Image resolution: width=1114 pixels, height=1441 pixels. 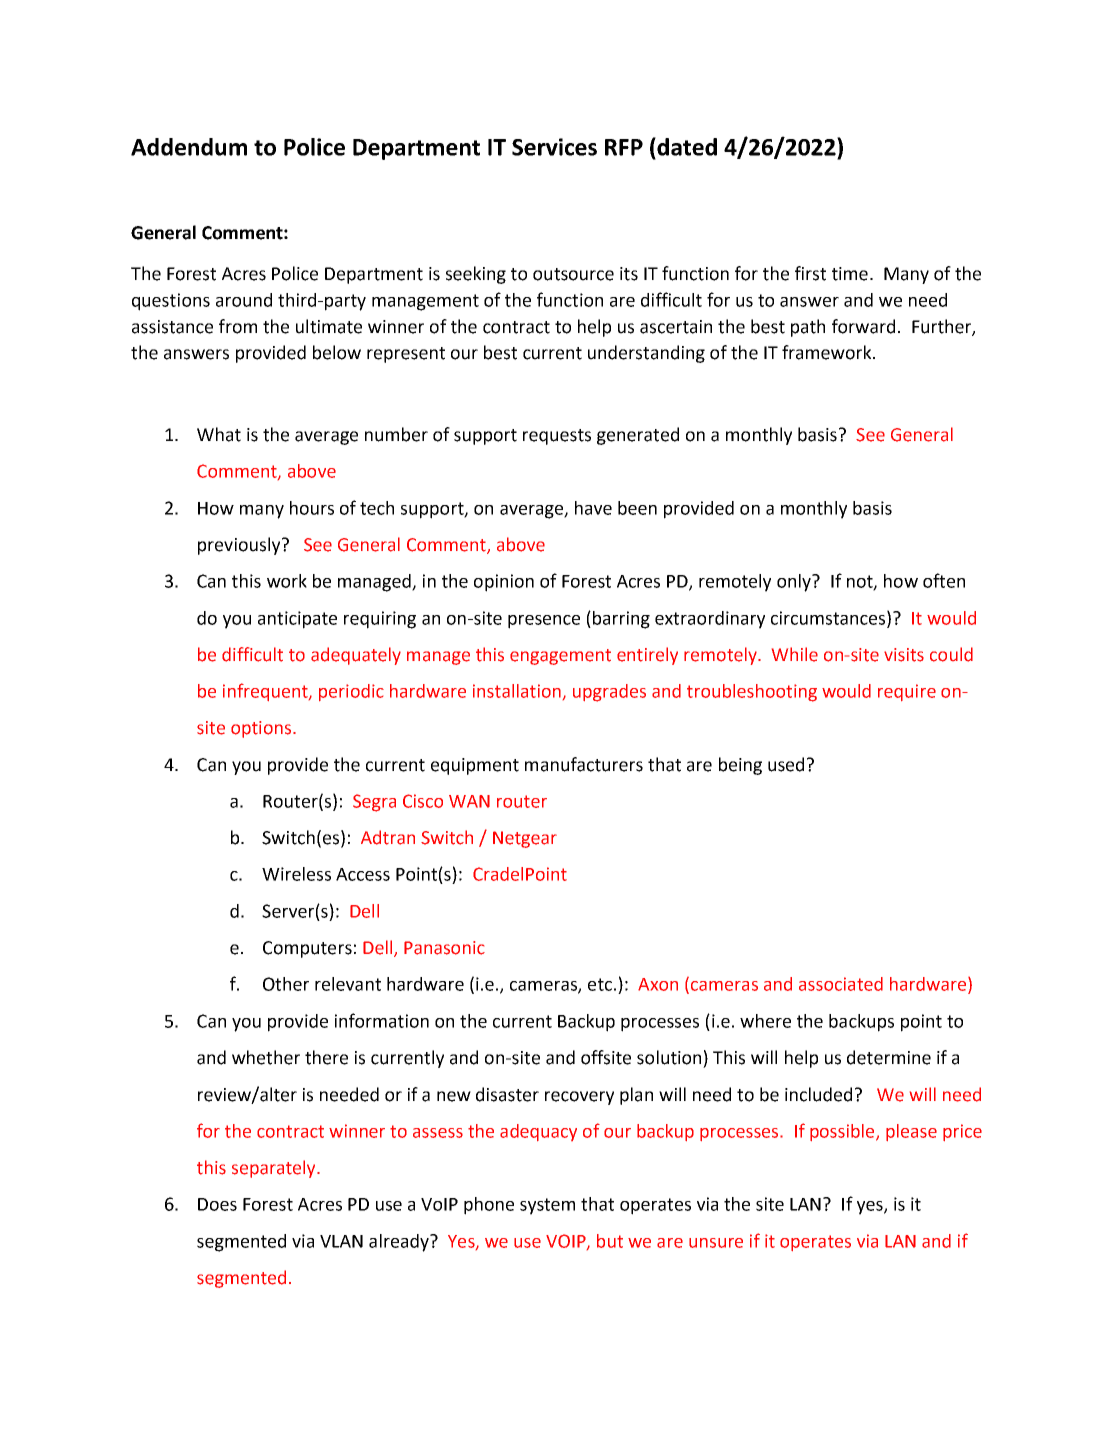 I want to click on system, so click(x=547, y=1206).
